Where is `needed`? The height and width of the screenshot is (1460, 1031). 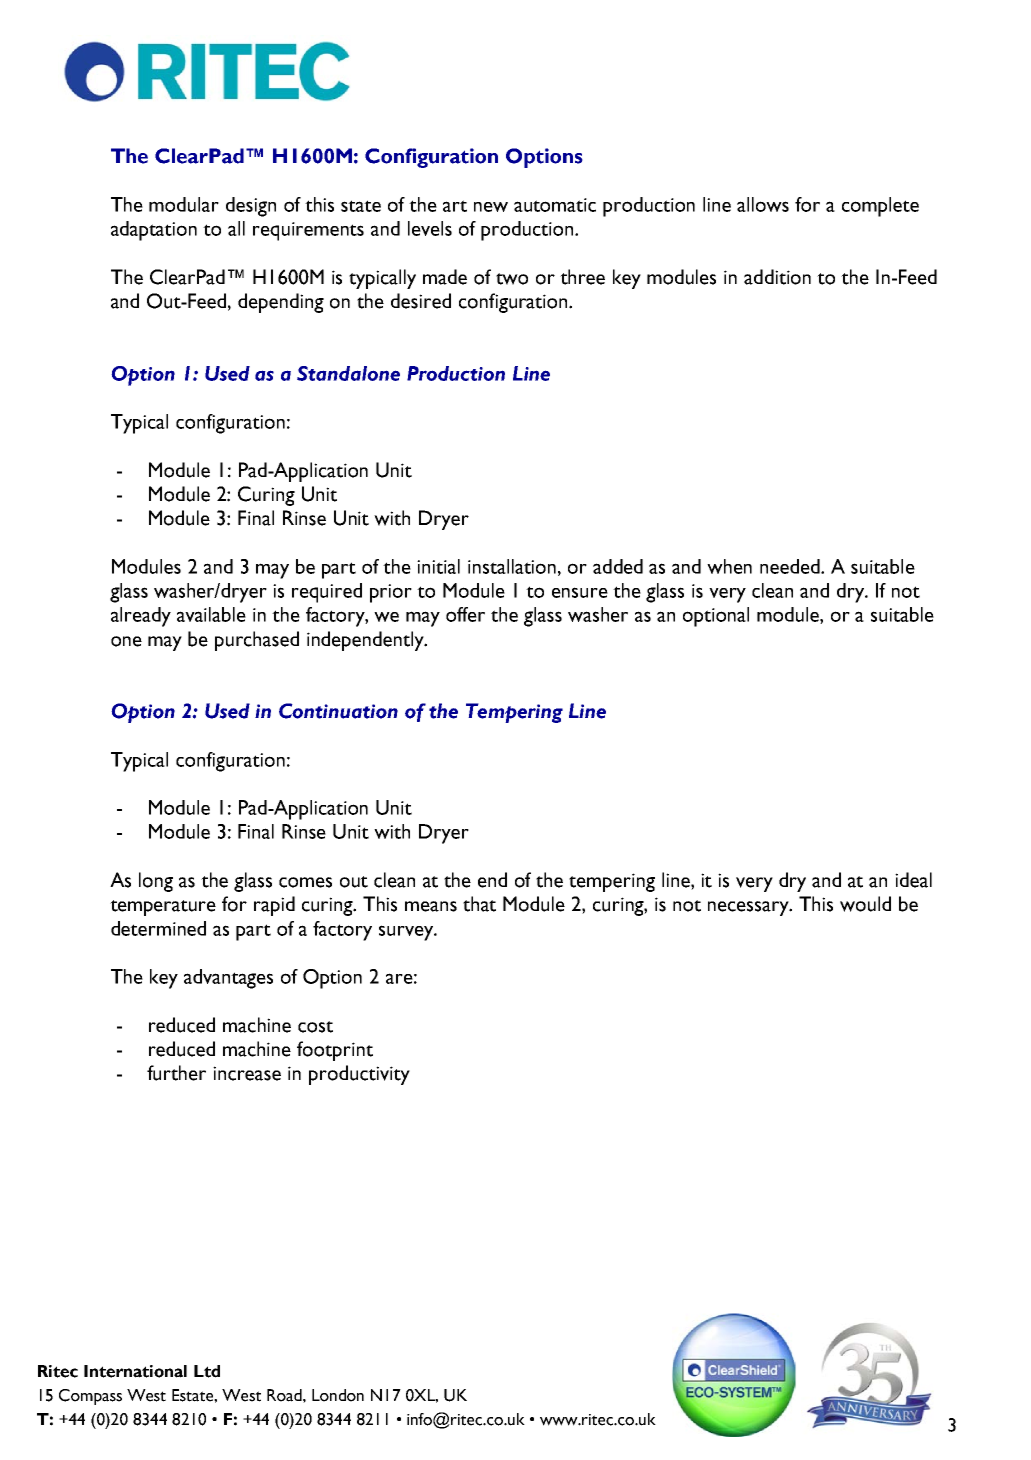
needed is located at coordinates (791, 566).
